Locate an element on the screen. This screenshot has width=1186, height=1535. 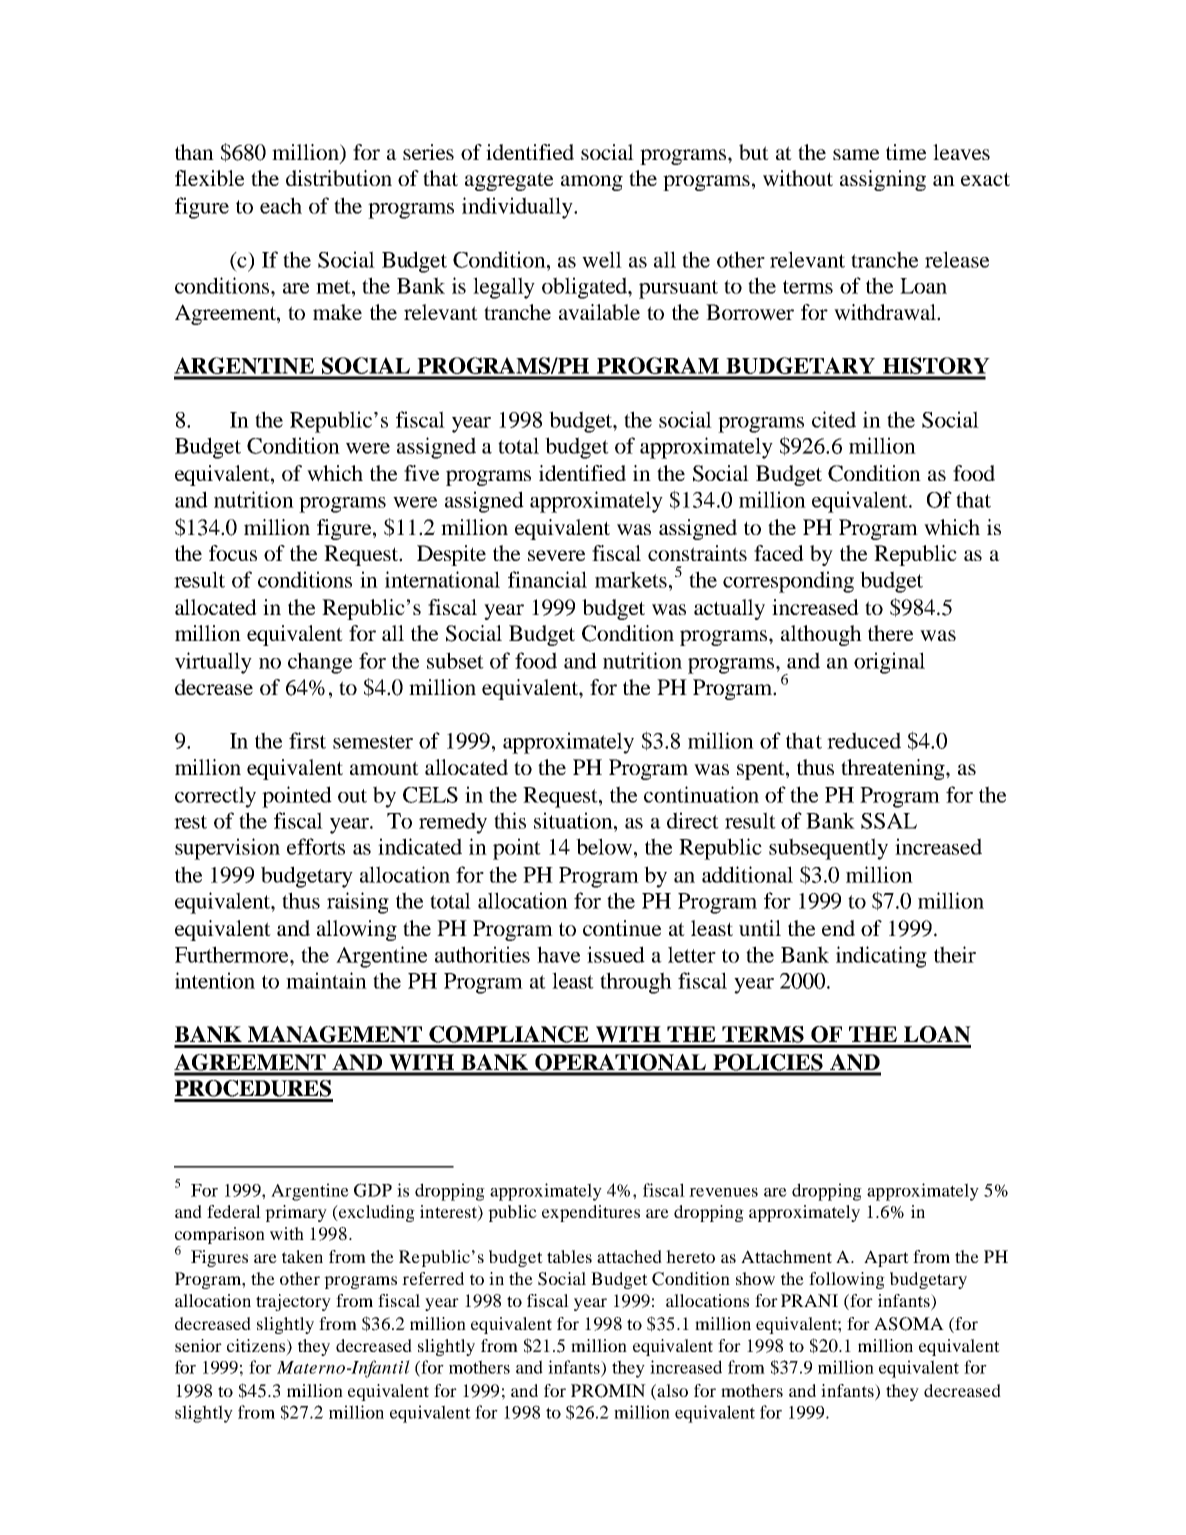
indicating is located at coordinates (881, 957).
